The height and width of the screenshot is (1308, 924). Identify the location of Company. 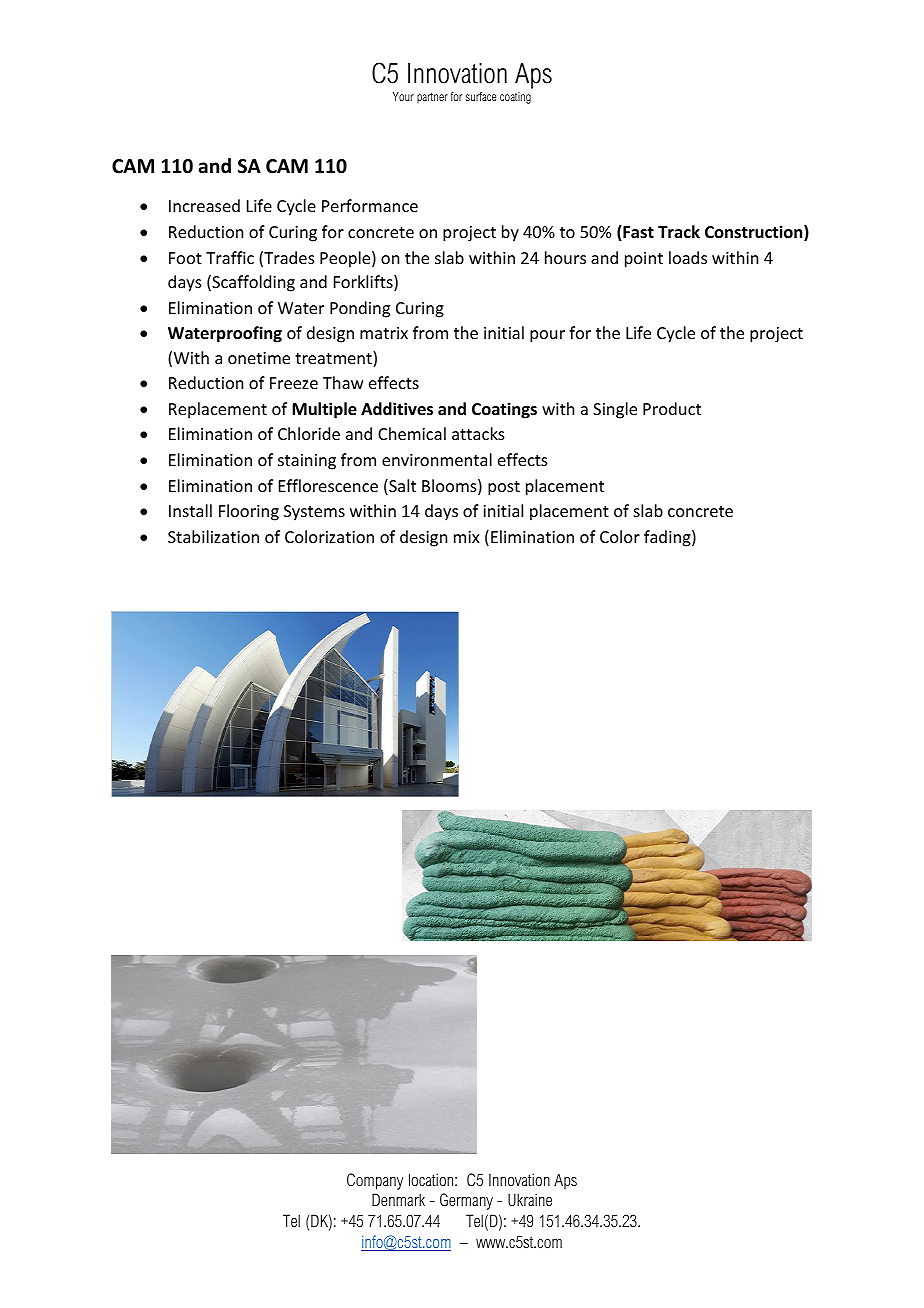
(375, 1181).
